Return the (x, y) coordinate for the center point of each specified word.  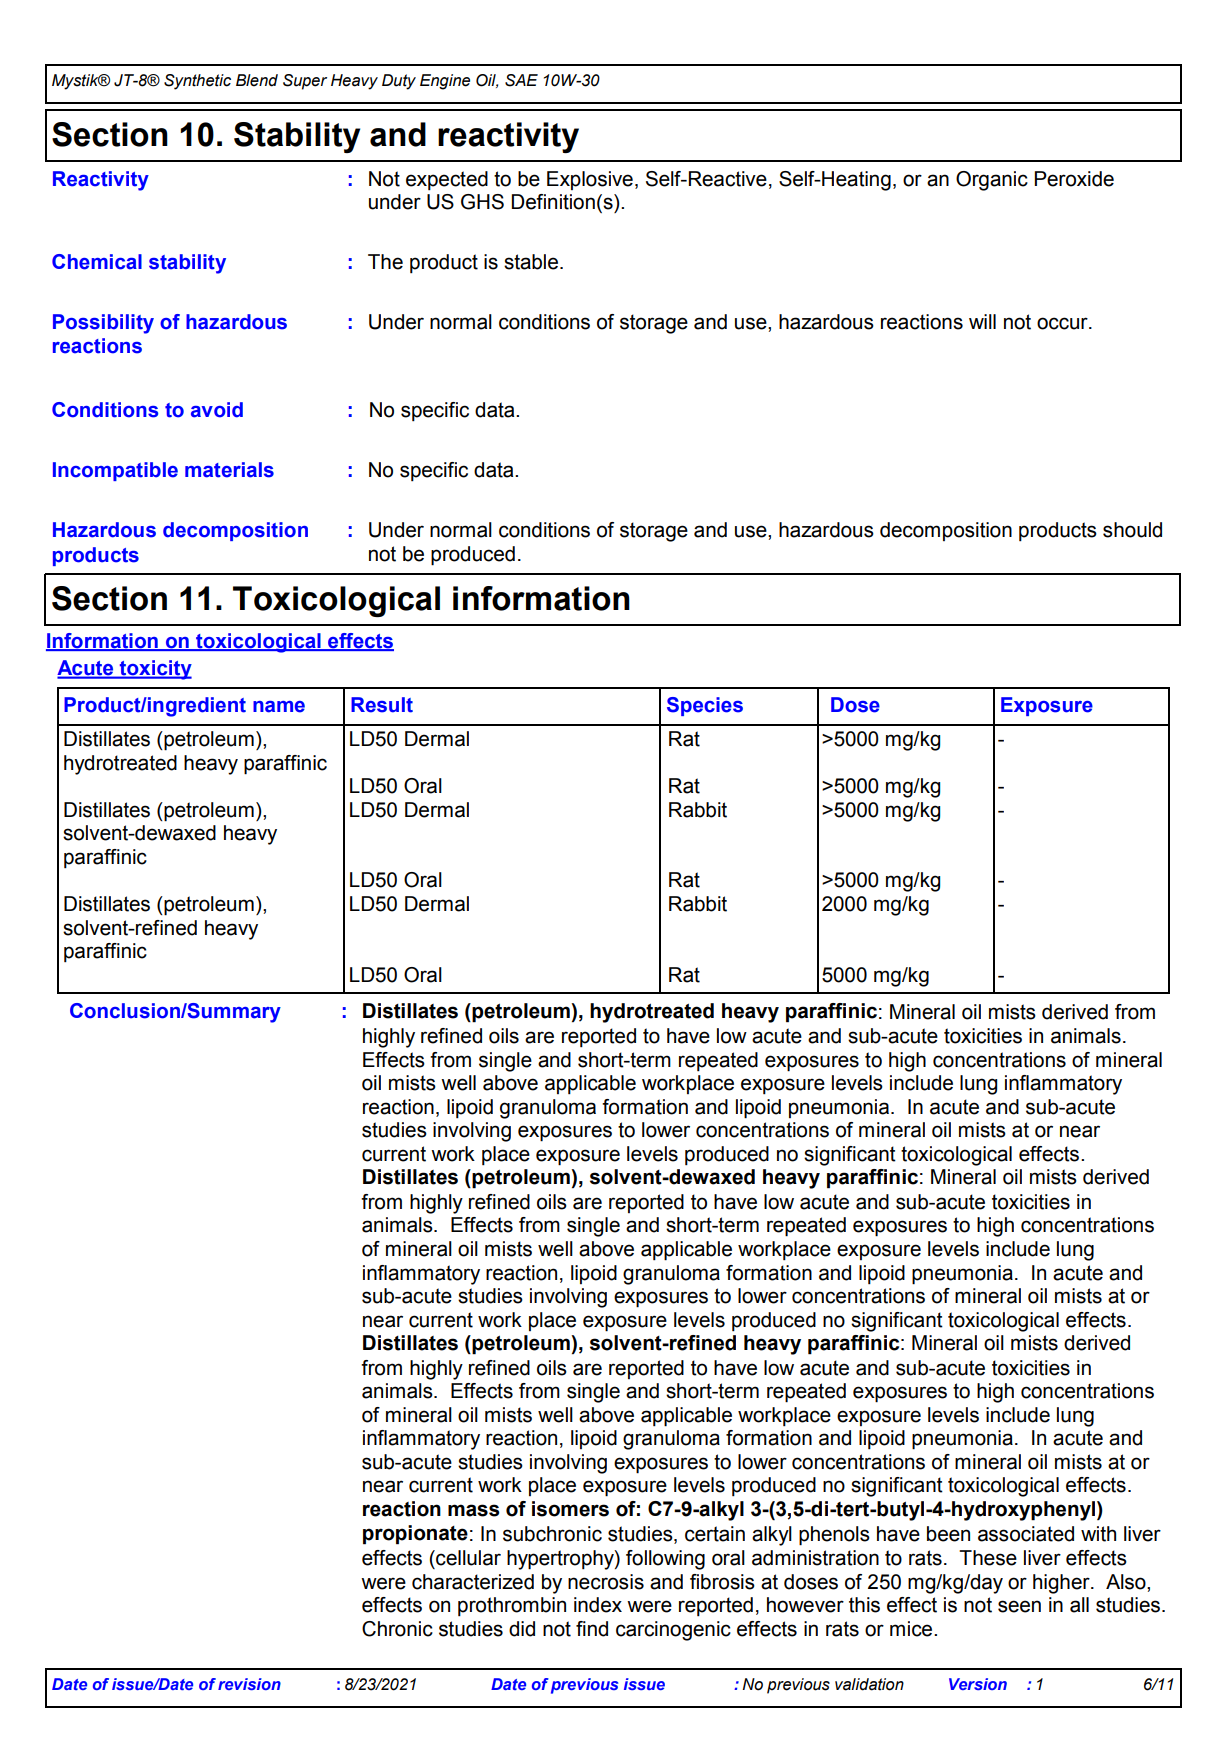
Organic (992, 181)
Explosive (590, 180)
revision (249, 1684)
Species (705, 706)
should (1132, 530)
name (279, 707)
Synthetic (197, 82)
